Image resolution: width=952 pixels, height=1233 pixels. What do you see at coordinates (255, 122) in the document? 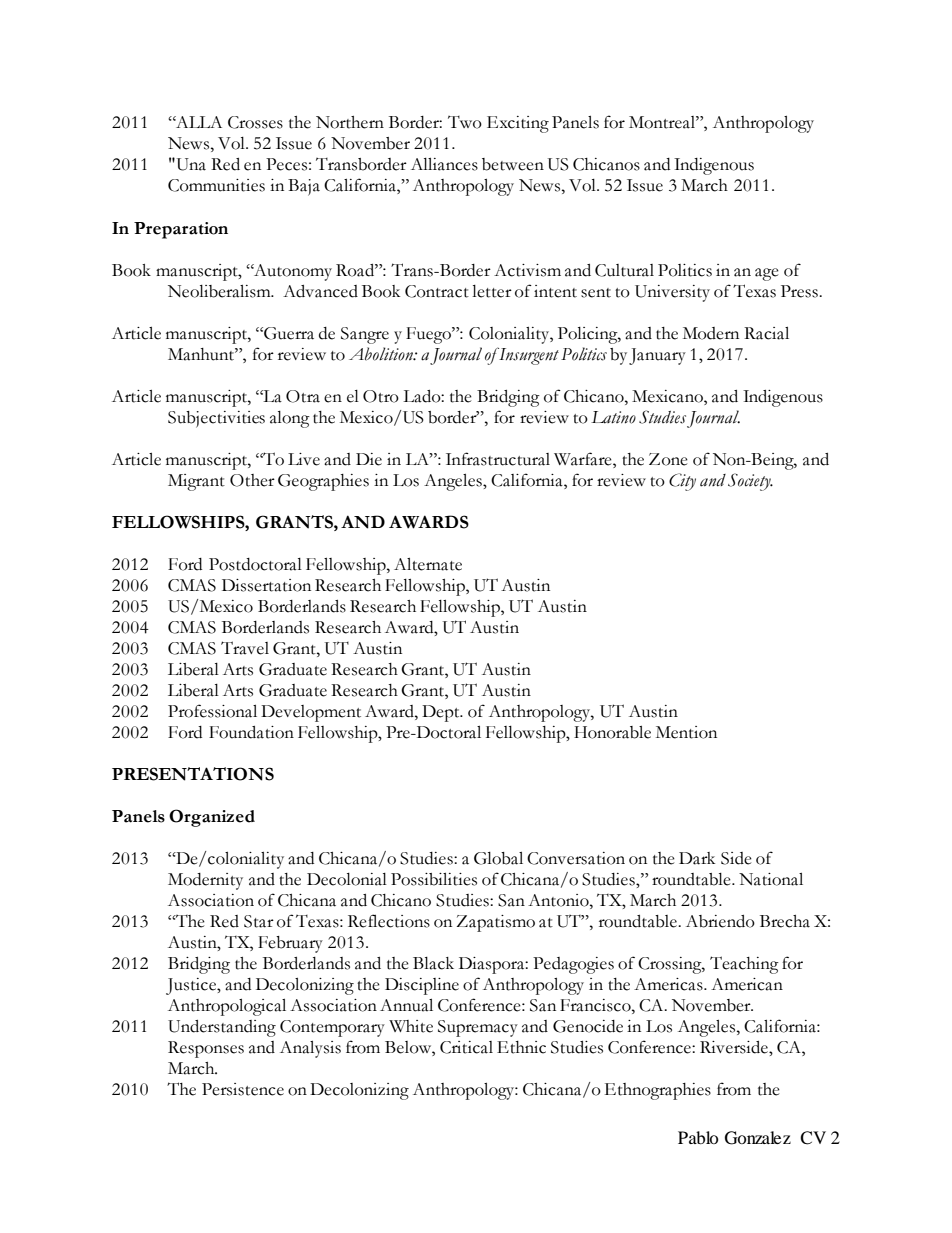
I see `Crosses` at bounding box center [255, 122].
